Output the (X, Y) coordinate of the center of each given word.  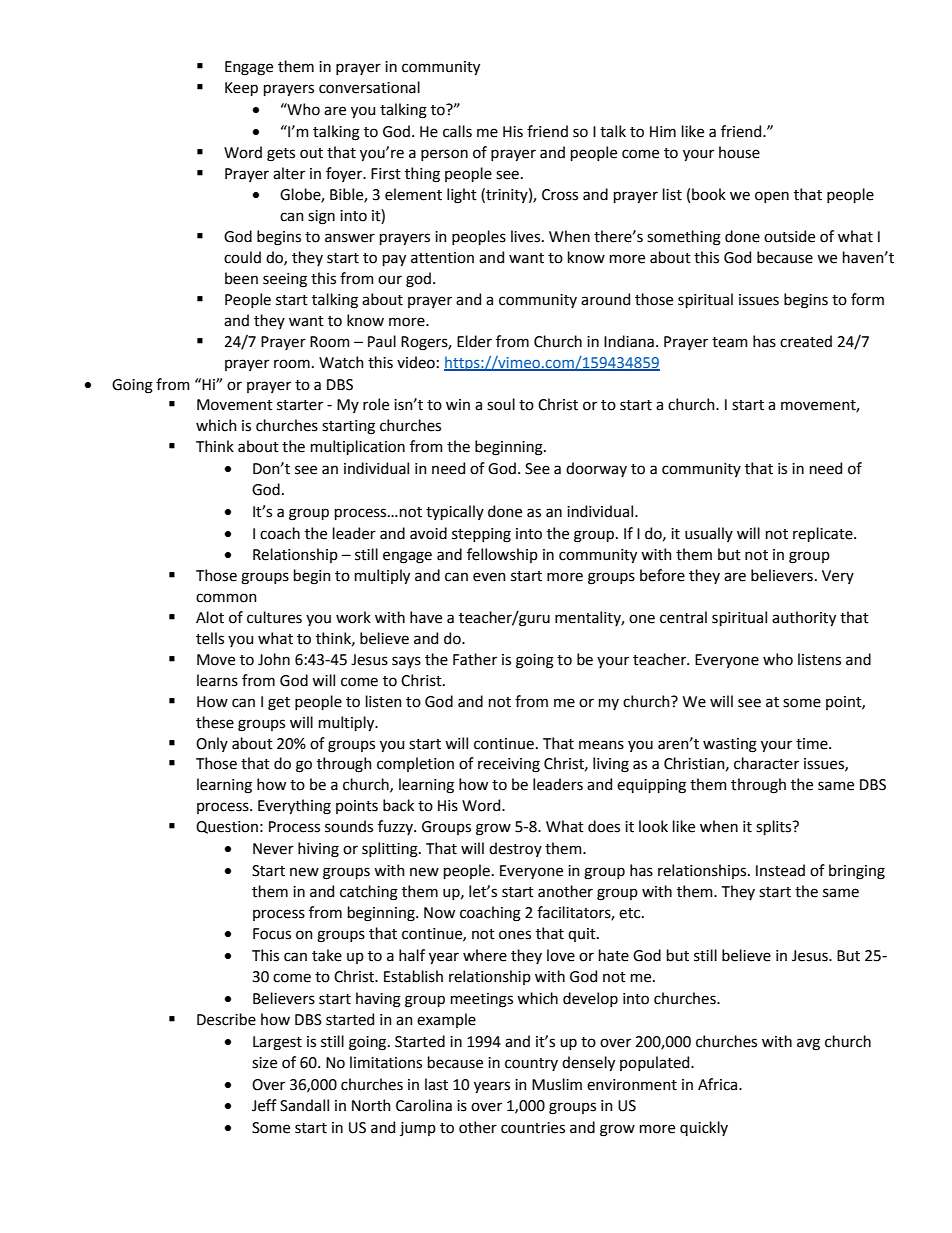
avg (808, 1044)
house (739, 152)
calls (457, 131)
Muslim (557, 1084)
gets (281, 155)
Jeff (264, 1105)
